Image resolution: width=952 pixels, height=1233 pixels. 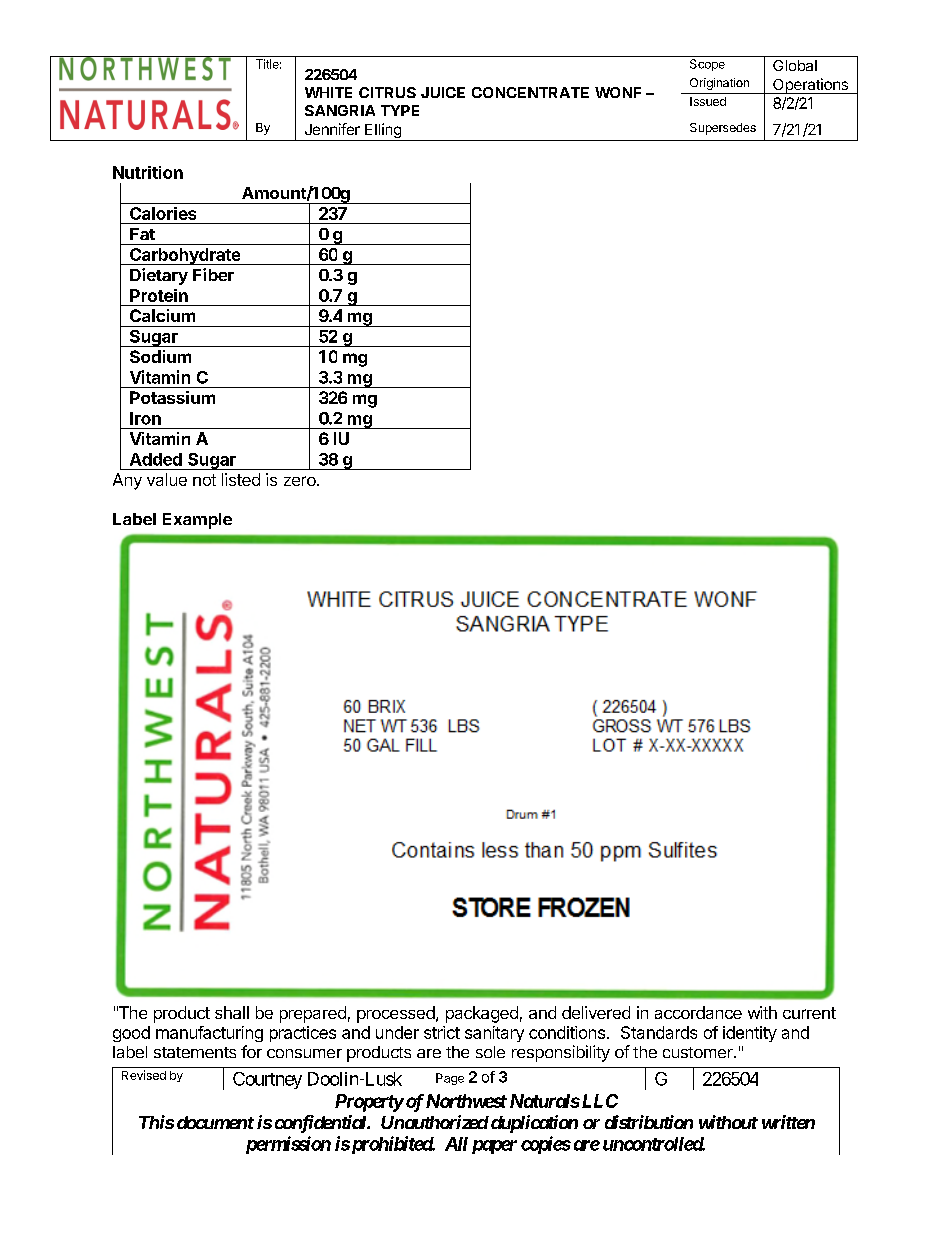 What do you see at coordinates (788, 1122) in the document?
I see `written` at bounding box center [788, 1122].
